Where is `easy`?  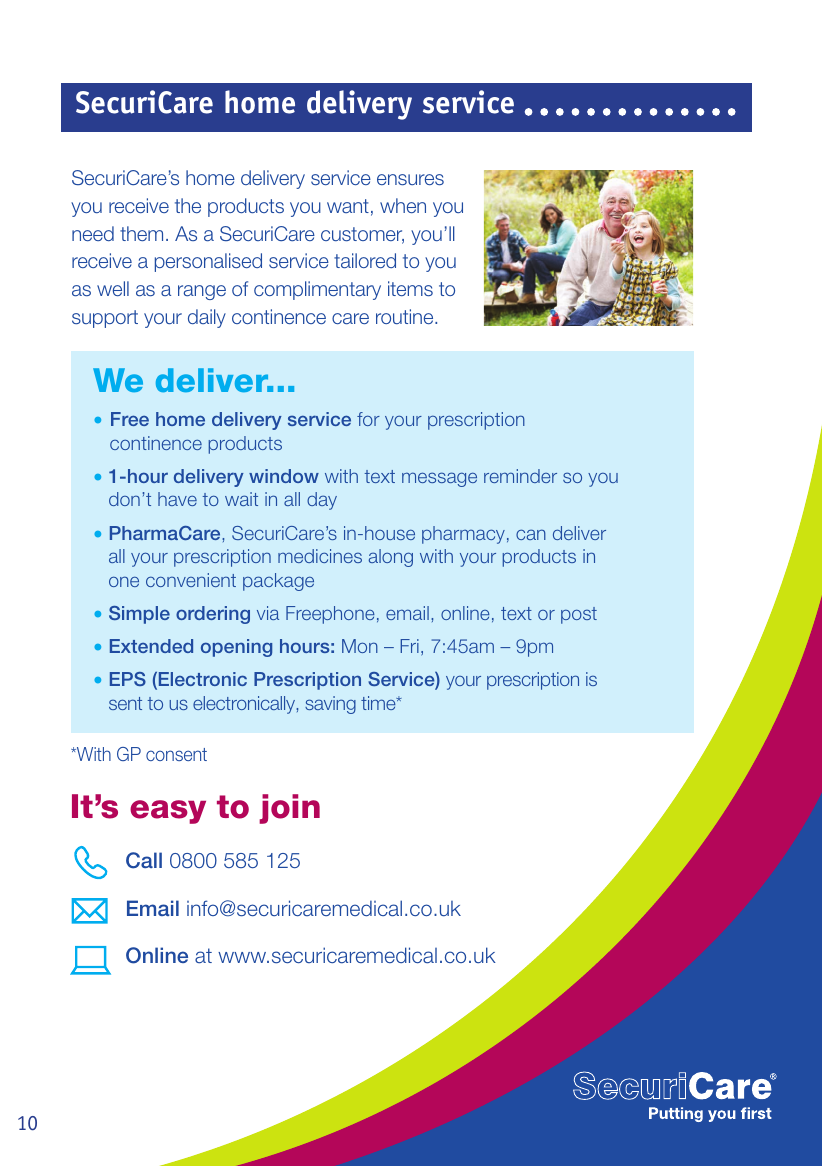 easy is located at coordinates (168, 812).
